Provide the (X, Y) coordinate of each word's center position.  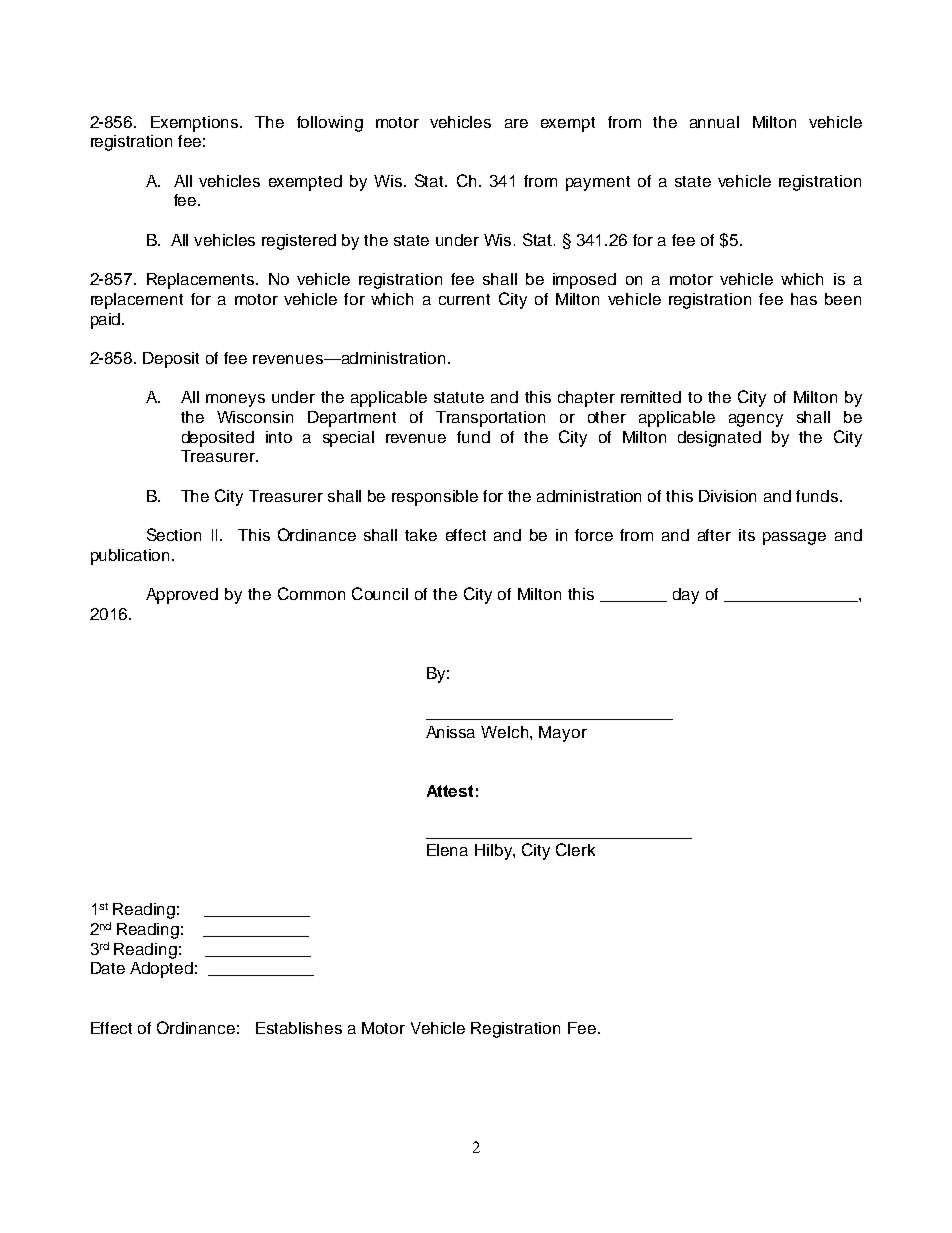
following (330, 124)
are (516, 123)
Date (108, 968)
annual (714, 122)
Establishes (299, 1028)
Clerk (575, 849)
